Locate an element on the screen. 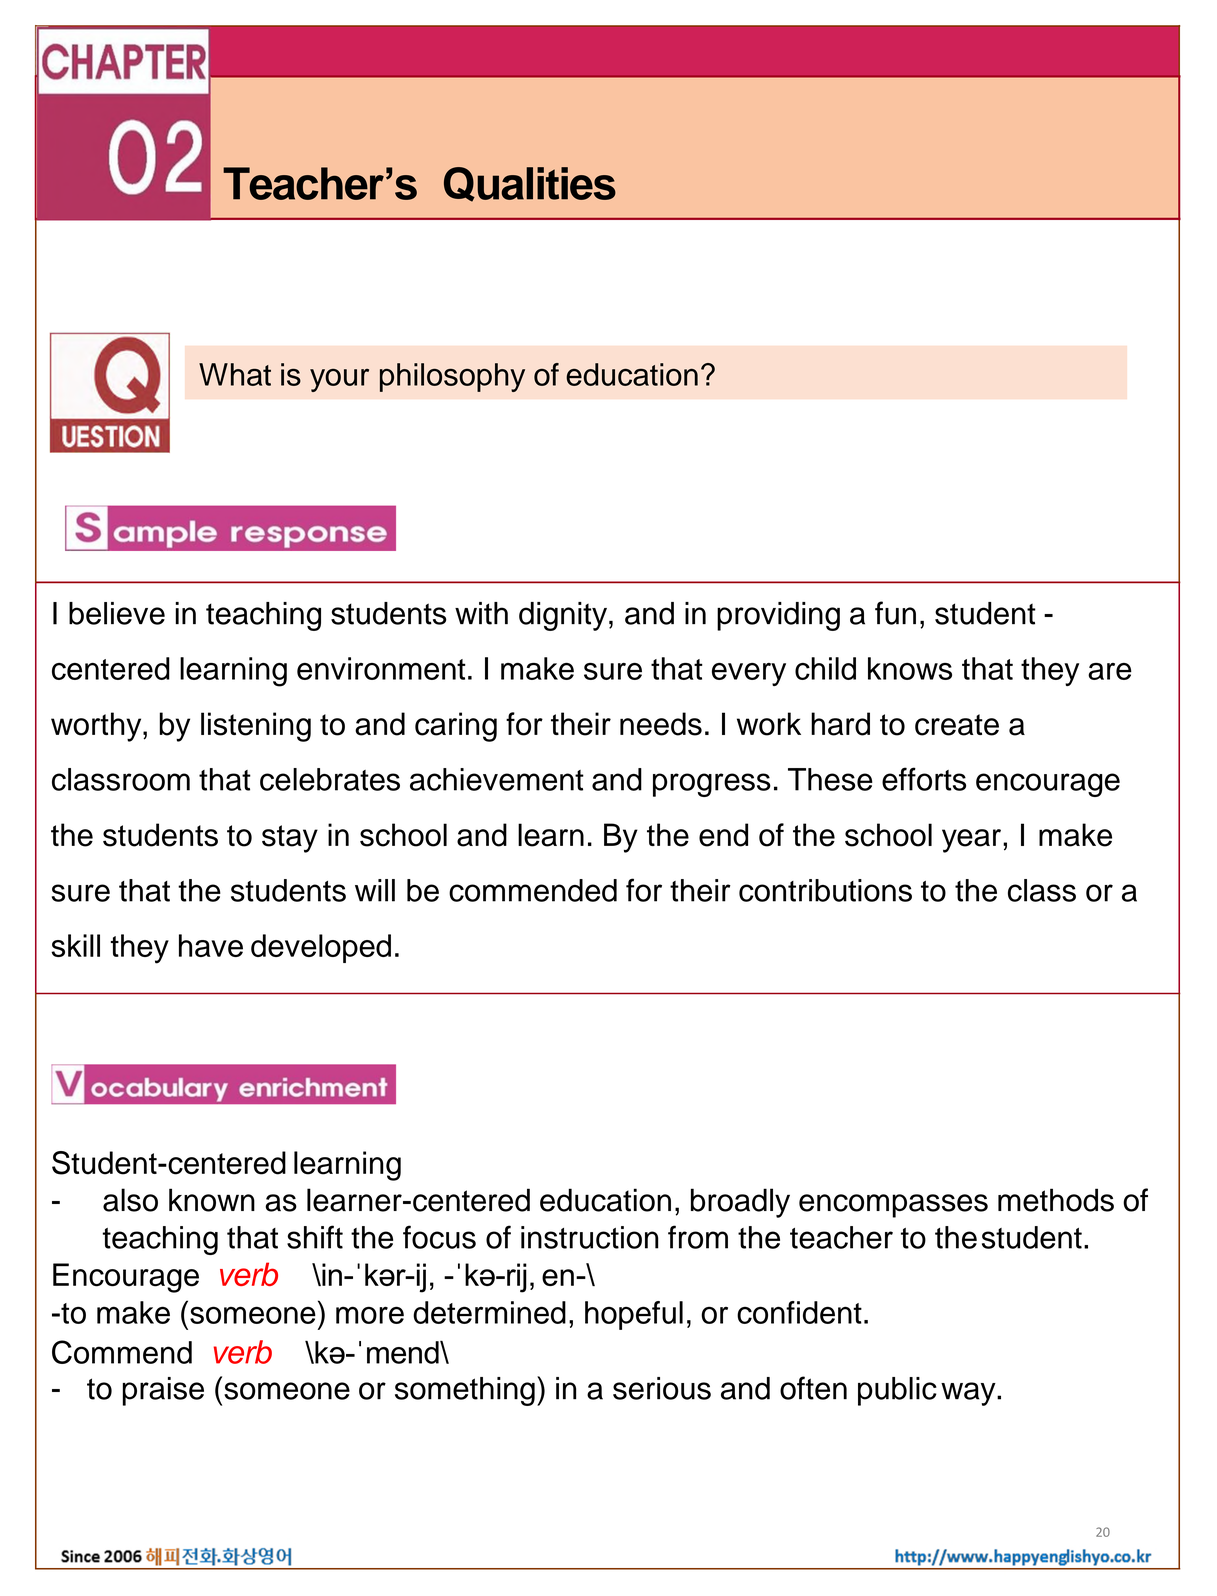 This screenshot has width=1217, height=1596. listening is located at coordinates (256, 727).
